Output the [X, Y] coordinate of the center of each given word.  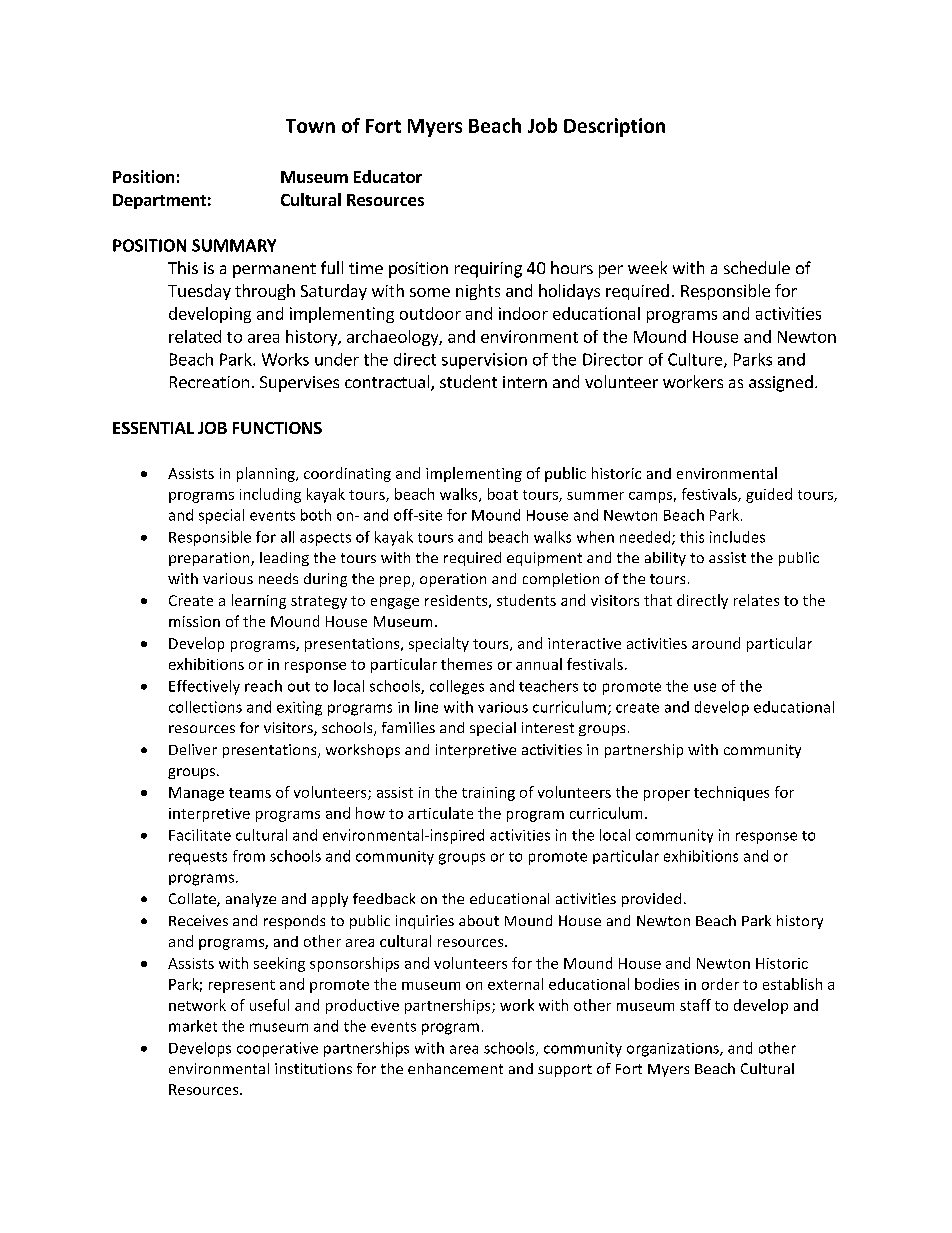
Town [310, 126]
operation [453, 580]
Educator [388, 176]
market [193, 1026]
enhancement [455, 1068]
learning [259, 601]
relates [756, 600]
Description [614, 127]
